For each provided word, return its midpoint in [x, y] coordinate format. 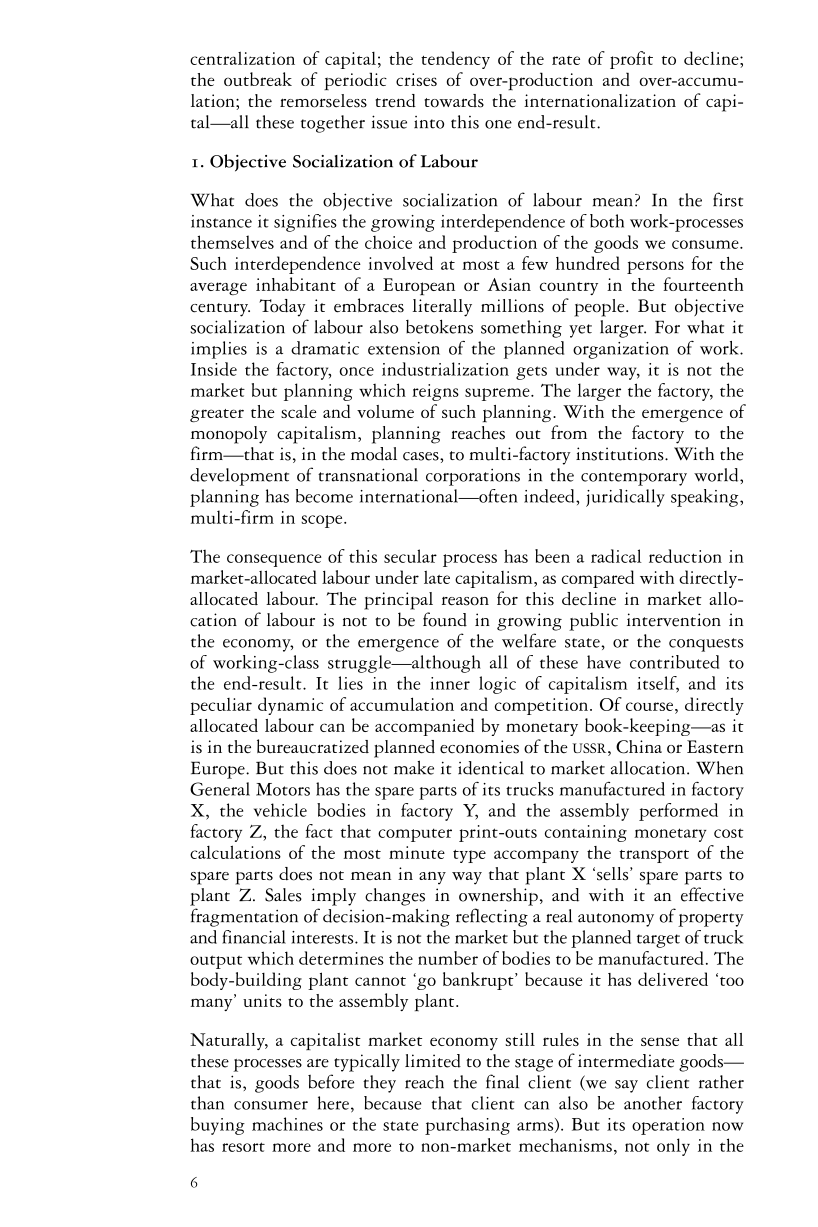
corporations [473, 477]
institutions [621, 454]
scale [299, 411]
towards [454, 101]
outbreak [258, 79]
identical [491, 768]
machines [287, 1124]
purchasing [467, 1126]
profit [631, 60]
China [639, 747]
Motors [283, 789]
